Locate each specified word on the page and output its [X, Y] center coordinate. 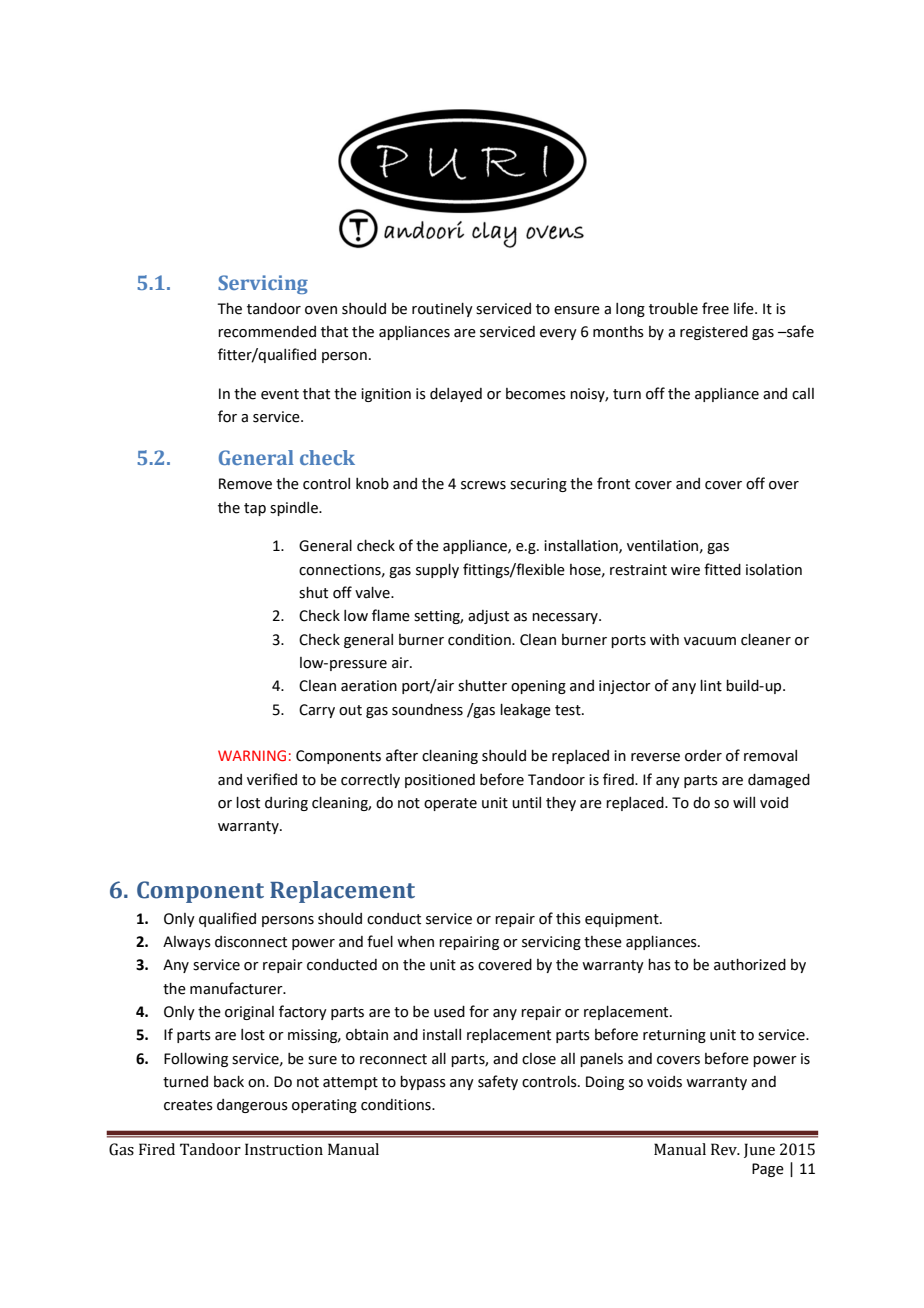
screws [483, 485]
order [703, 756]
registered [714, 333]
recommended [267, 332]
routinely [442, 310]
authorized [750, 965]
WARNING [252, 755]
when [415, 942]
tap [255, 509]
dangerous [252, 1106]
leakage [525, 711]
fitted [722, 569]
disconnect [251, 942]
